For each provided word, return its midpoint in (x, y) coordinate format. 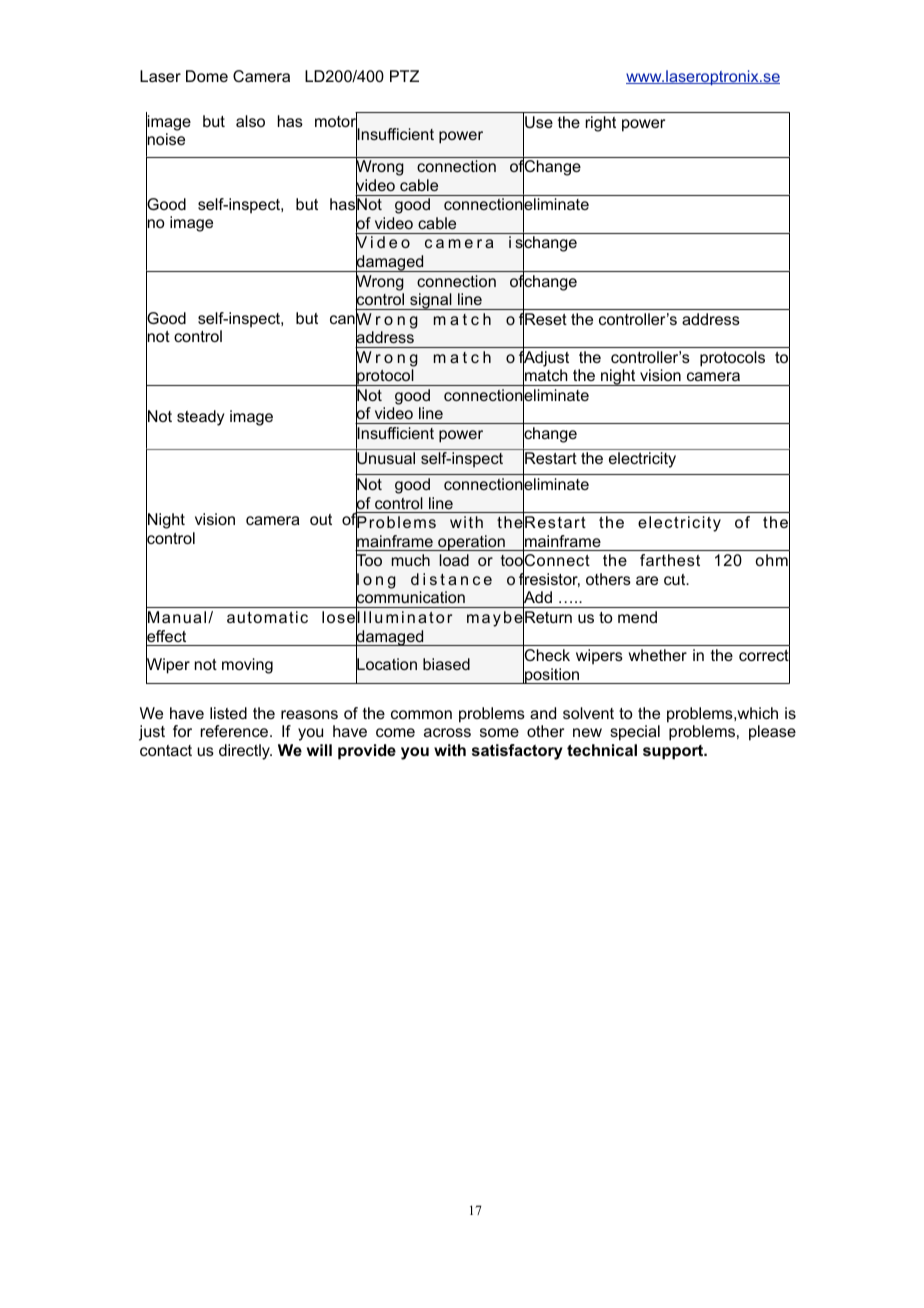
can (342, 319)
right (601, 124)
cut (676, 579)
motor (336, 121)
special (635, 733)
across (447, 732)
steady (200, 418)
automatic (267, 617)
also (250, 121)
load (454, 560)
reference (236, 731)
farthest (670, 560)
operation (471, 543)
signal (431, 301)
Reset (546, 319)
